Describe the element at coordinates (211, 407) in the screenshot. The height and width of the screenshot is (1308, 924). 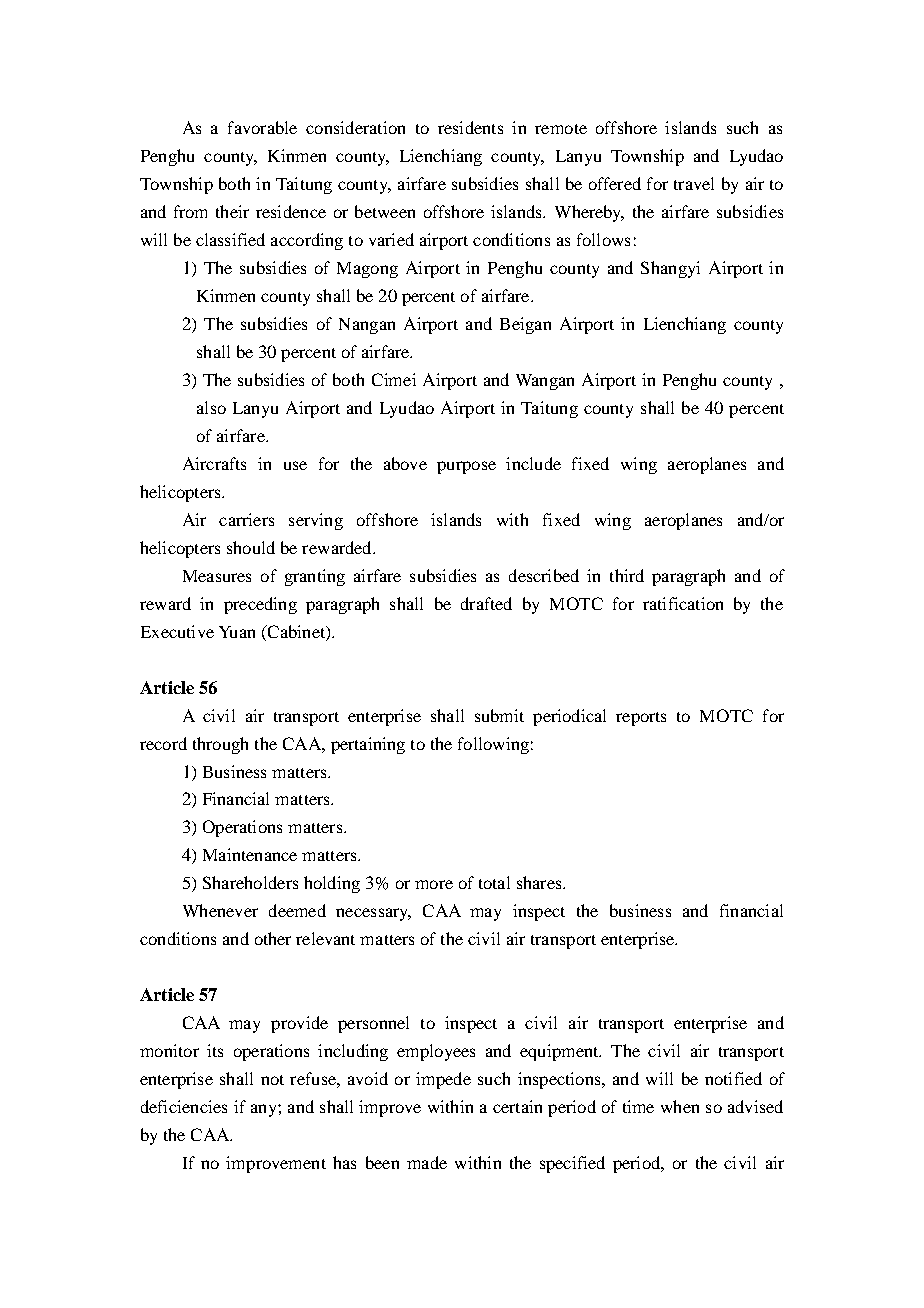
I see `also` at that location.
